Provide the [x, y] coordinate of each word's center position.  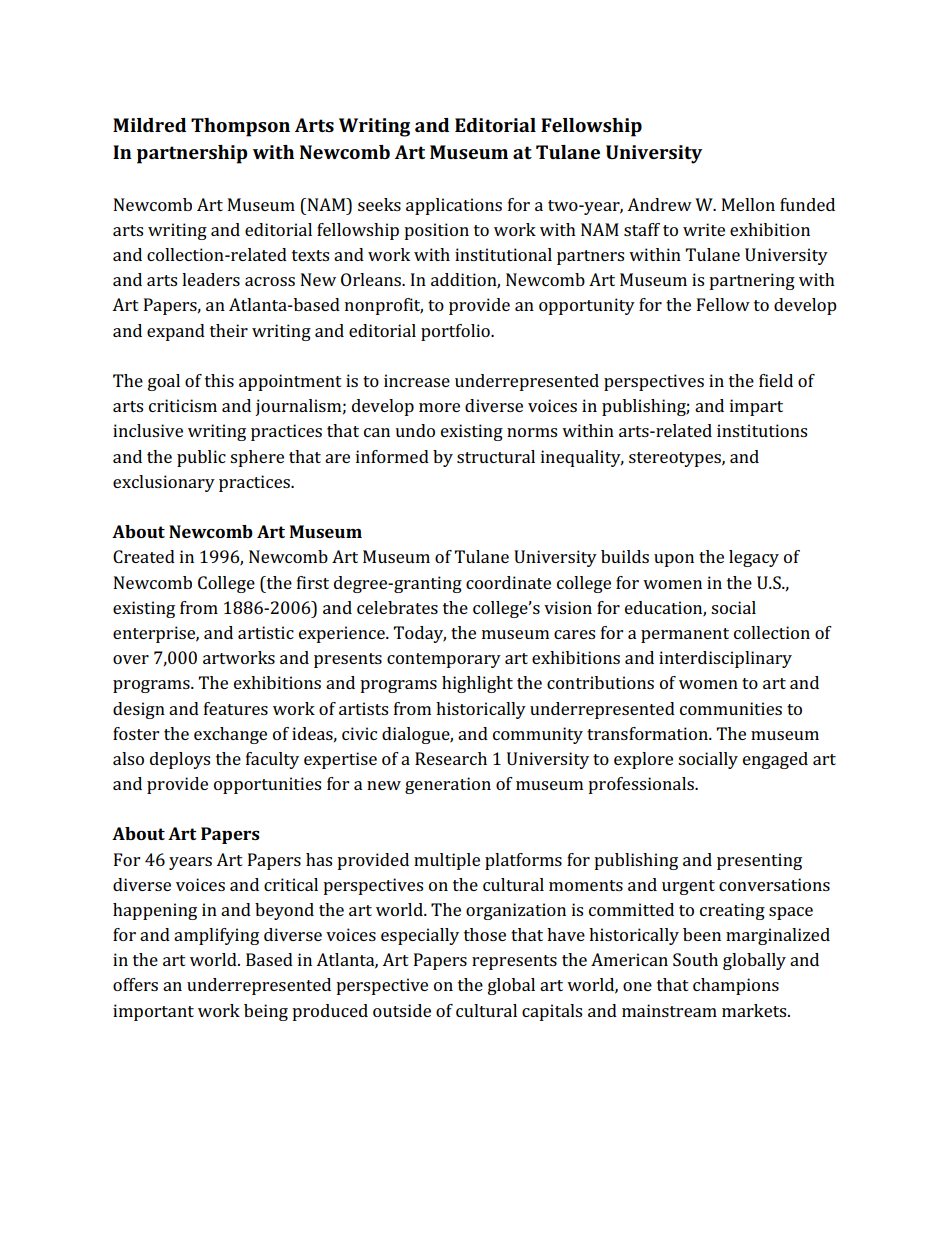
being [266, 1012]
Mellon [748, 204]
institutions [762, 430]
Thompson [240, 127]
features [236, 708]
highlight [477, 684]
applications [454, 206]
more [439, 407]
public [201, 458]
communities [731, 708]
